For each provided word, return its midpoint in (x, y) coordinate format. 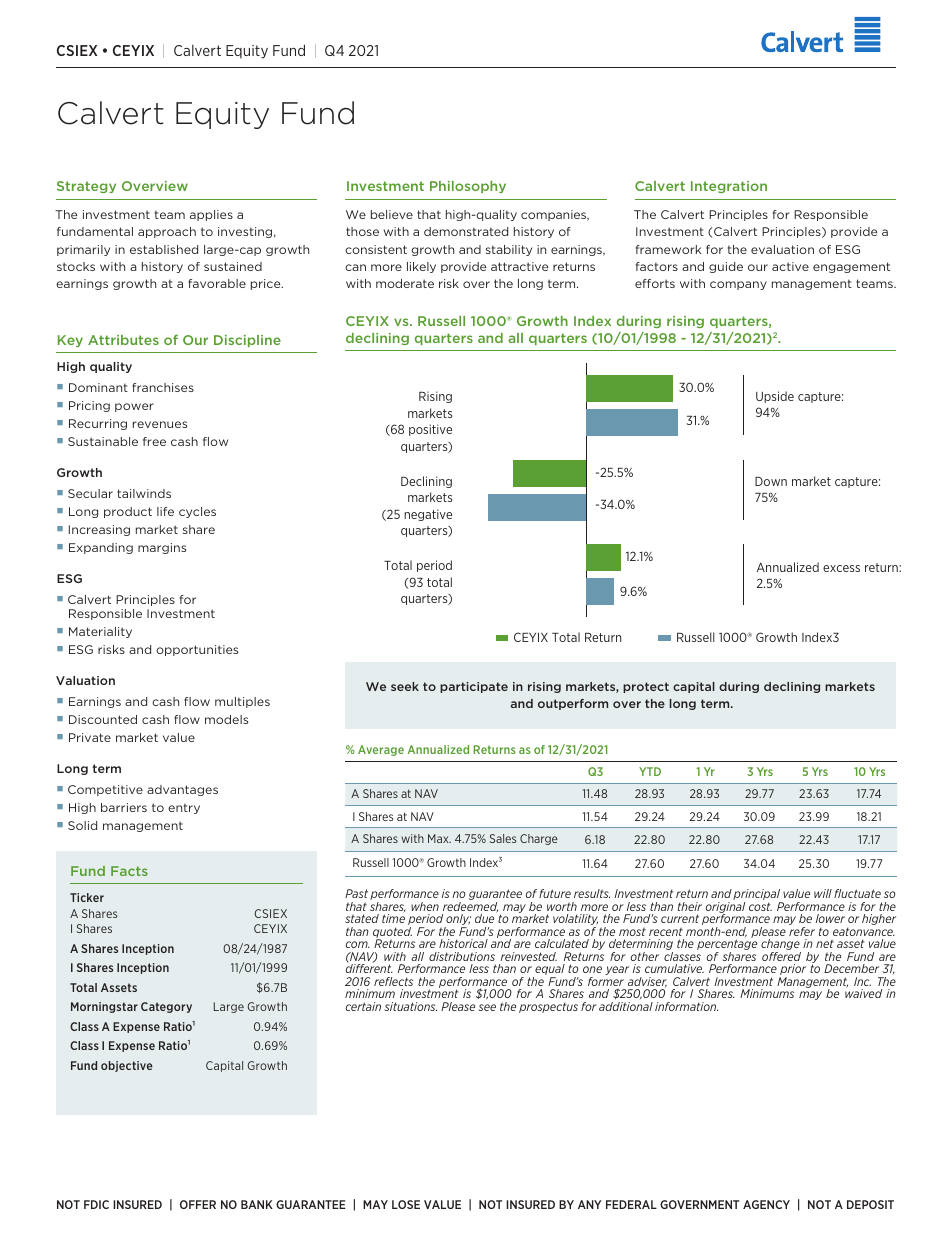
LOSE (406, 1204)
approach (167, 232)
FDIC (96, 1204)
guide (726, 267)
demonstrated (466, 231)
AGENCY (766, 1204)
